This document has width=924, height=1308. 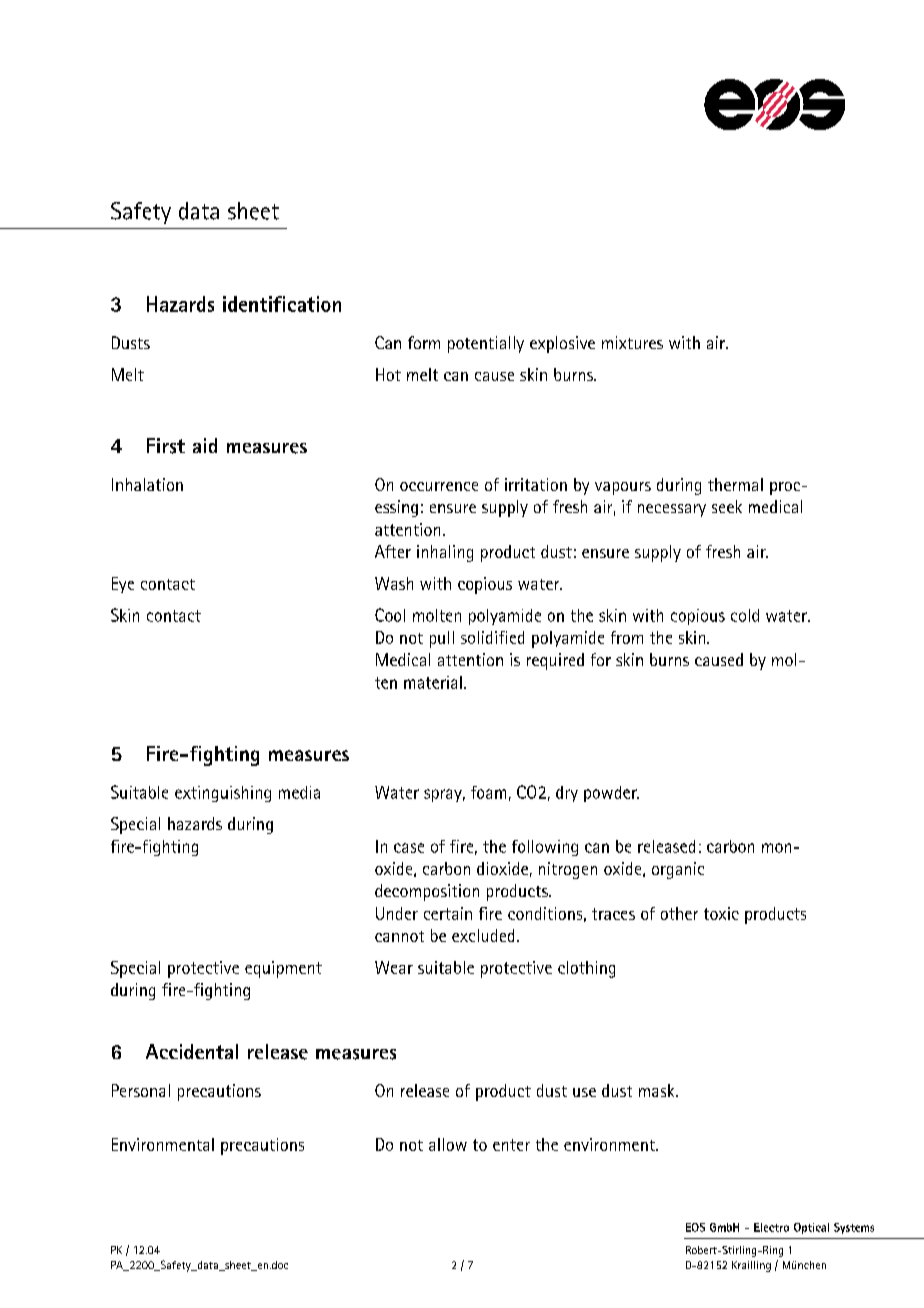 What do you see at coordinates (492, 637) in the document?
I see `solidified` at bounding box center [492, 637].
